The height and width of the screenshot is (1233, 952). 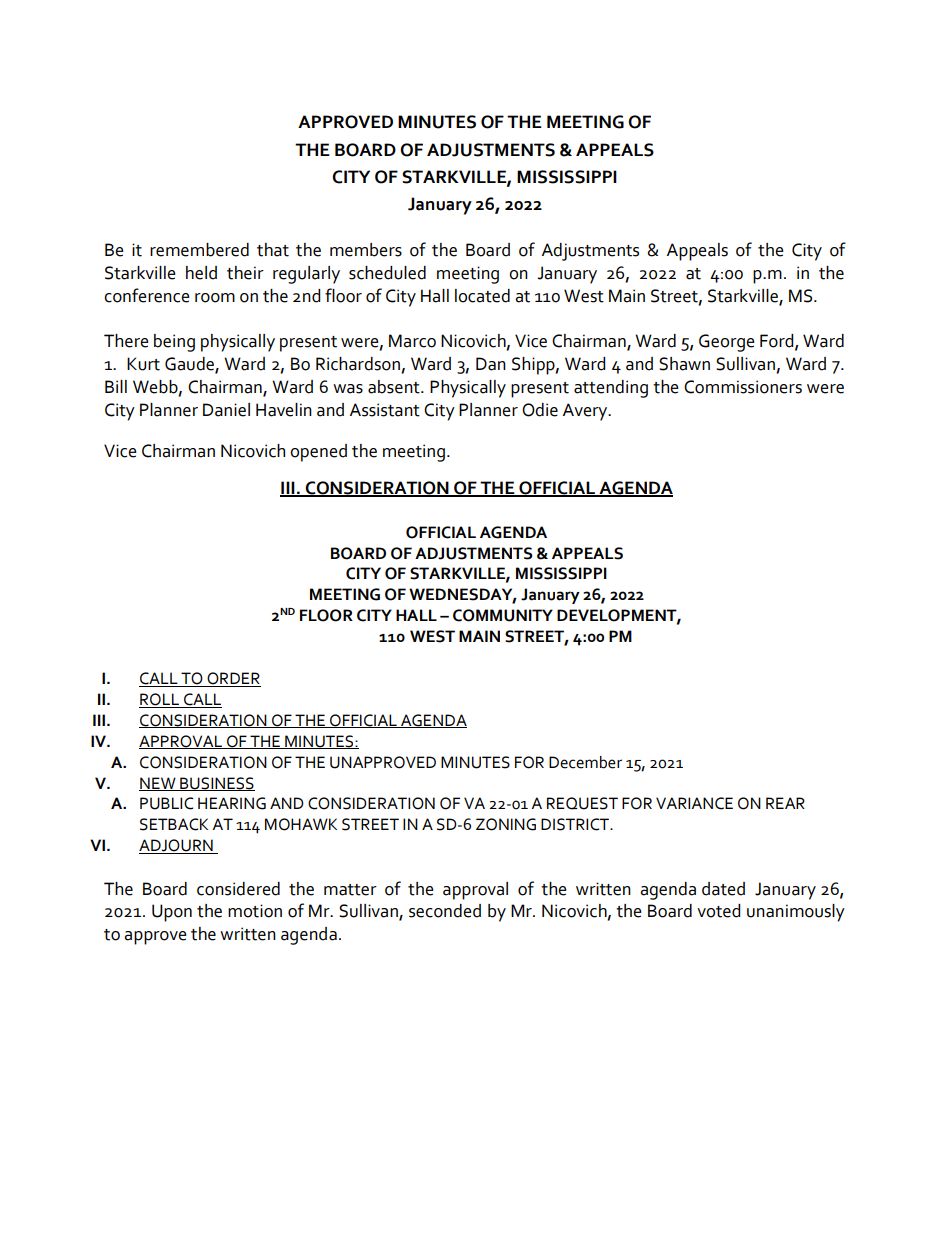 What do you see at coordinates (201, 273) in the screenshot?
I see `held` at bounding box center [201, 273].
